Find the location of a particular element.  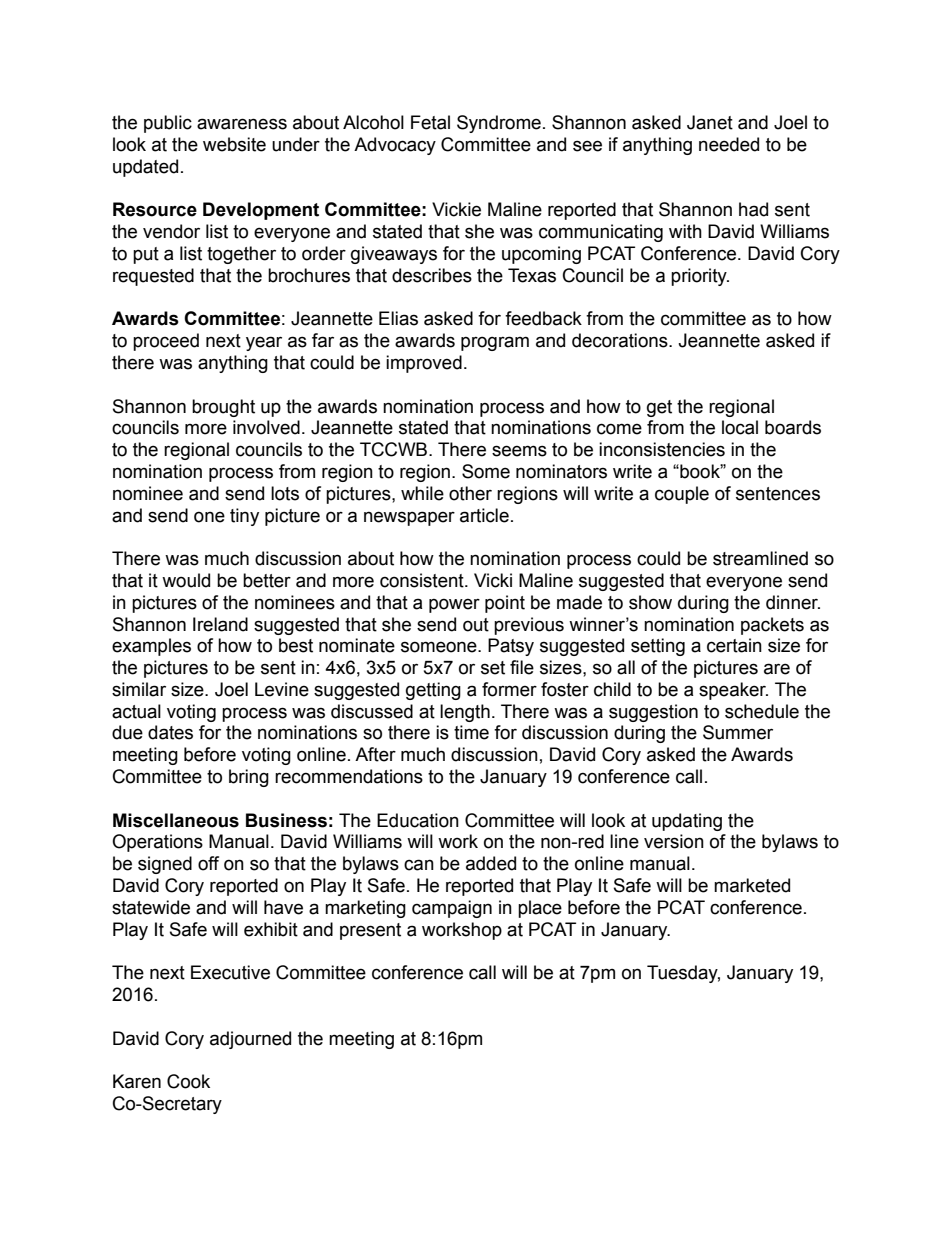

website is located at coordinates (234, 144).
